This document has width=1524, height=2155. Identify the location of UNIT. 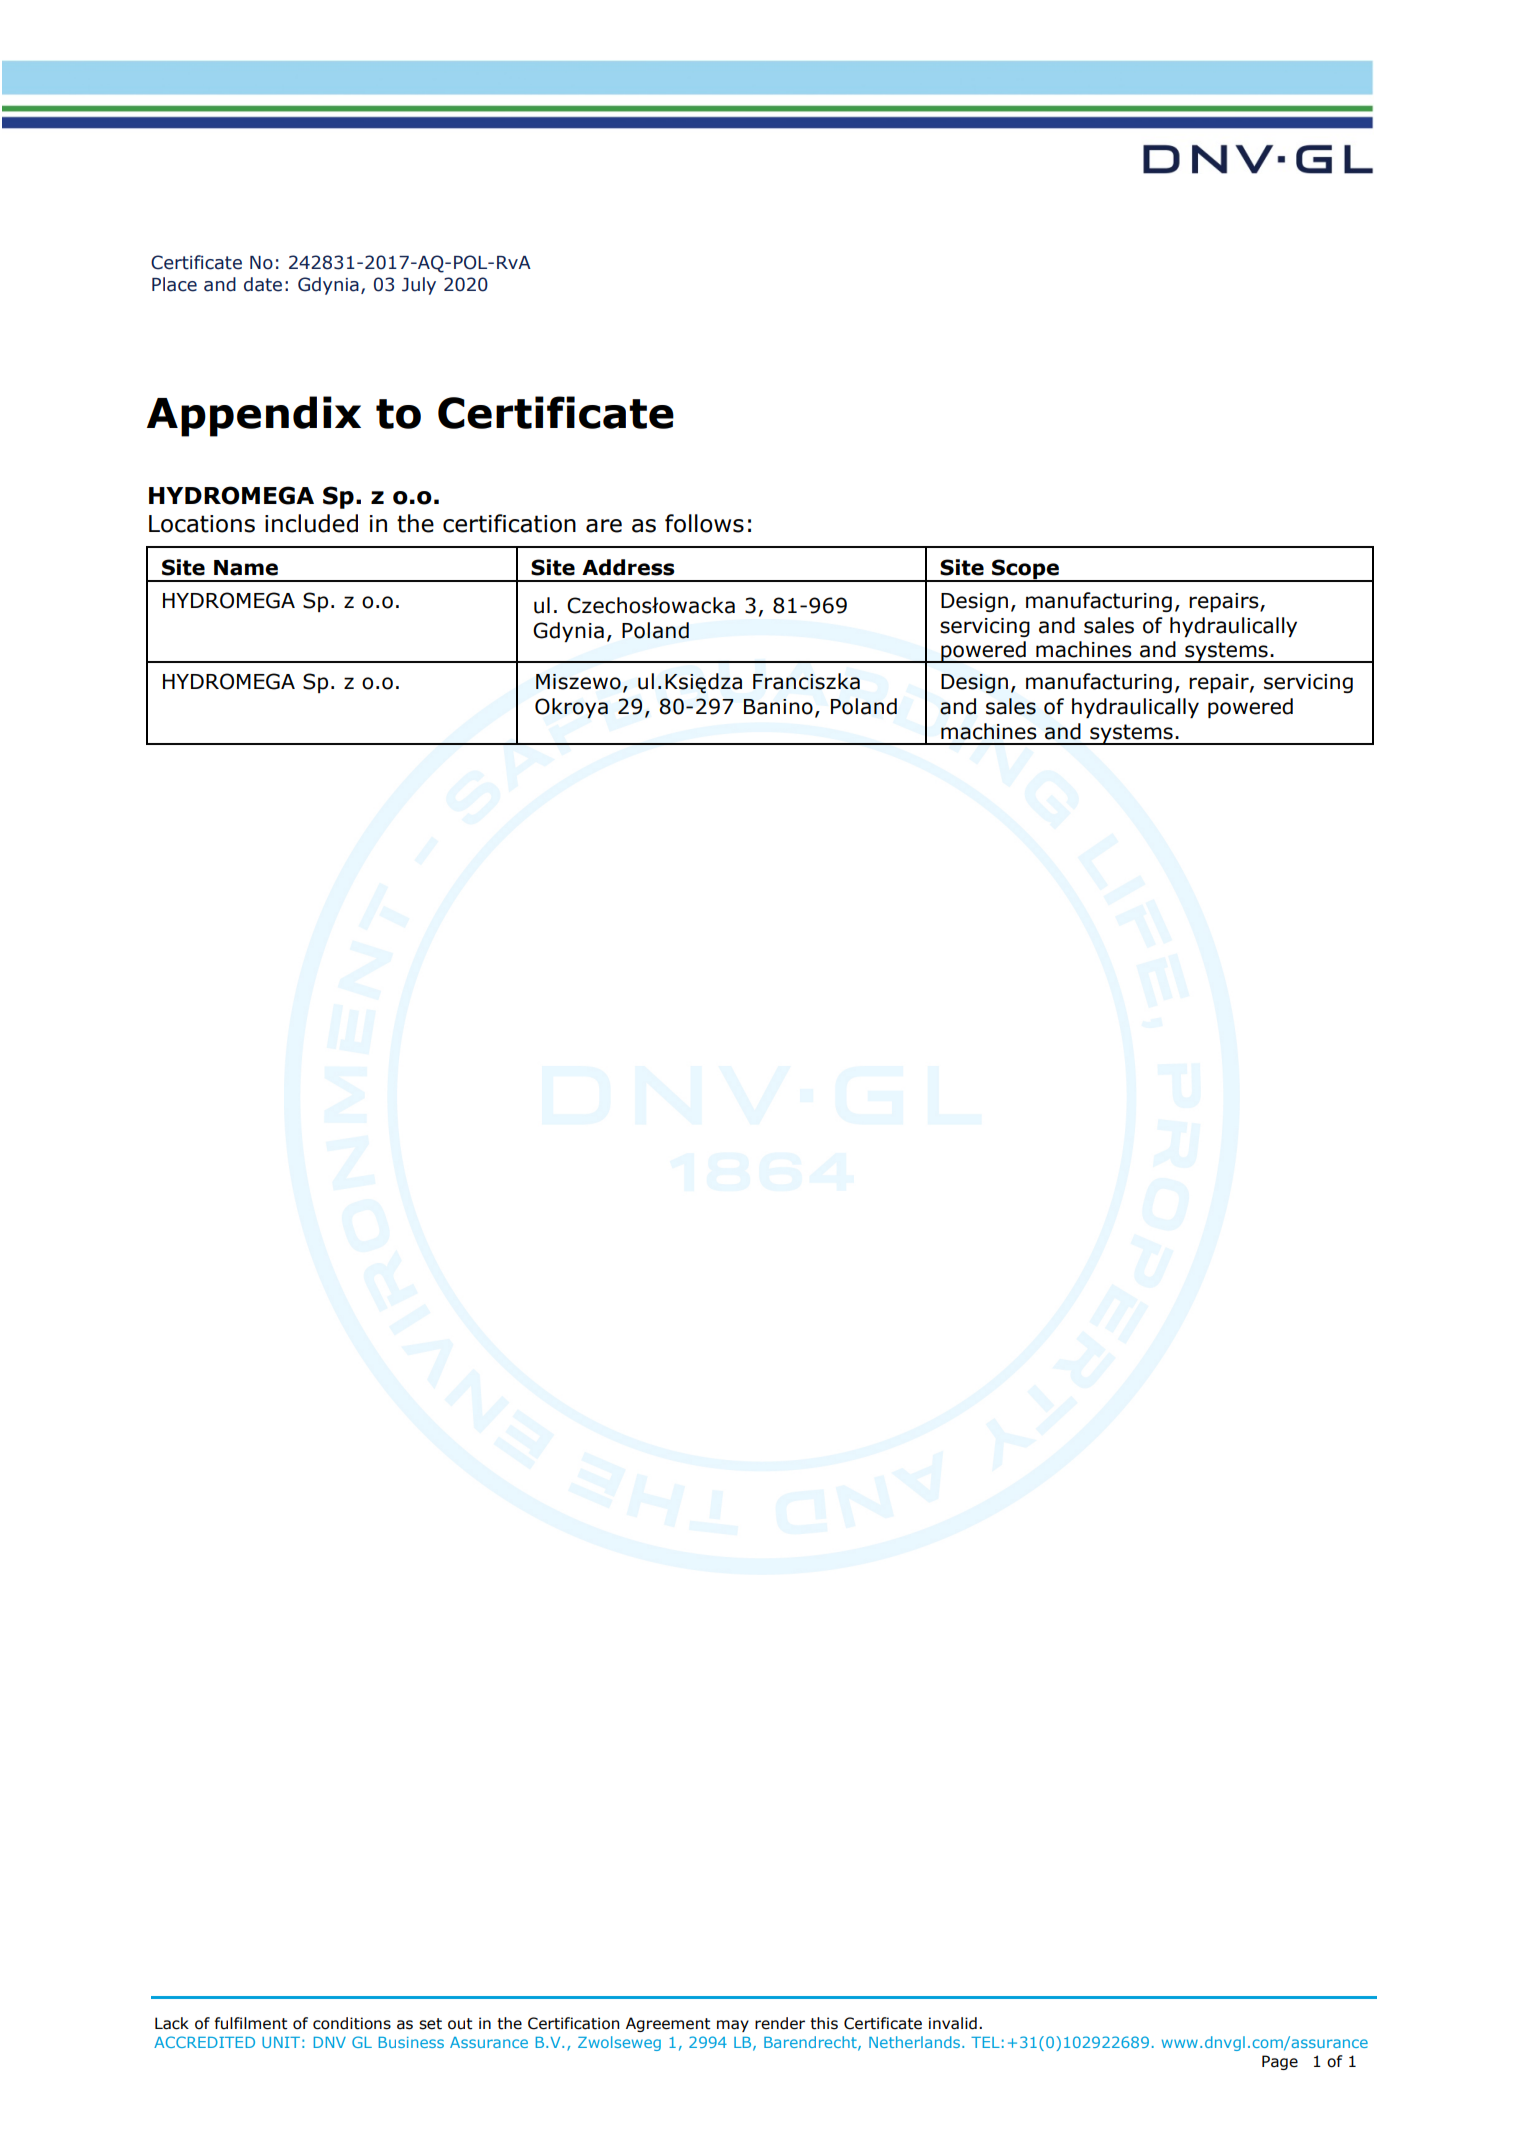
(281, 2042).
